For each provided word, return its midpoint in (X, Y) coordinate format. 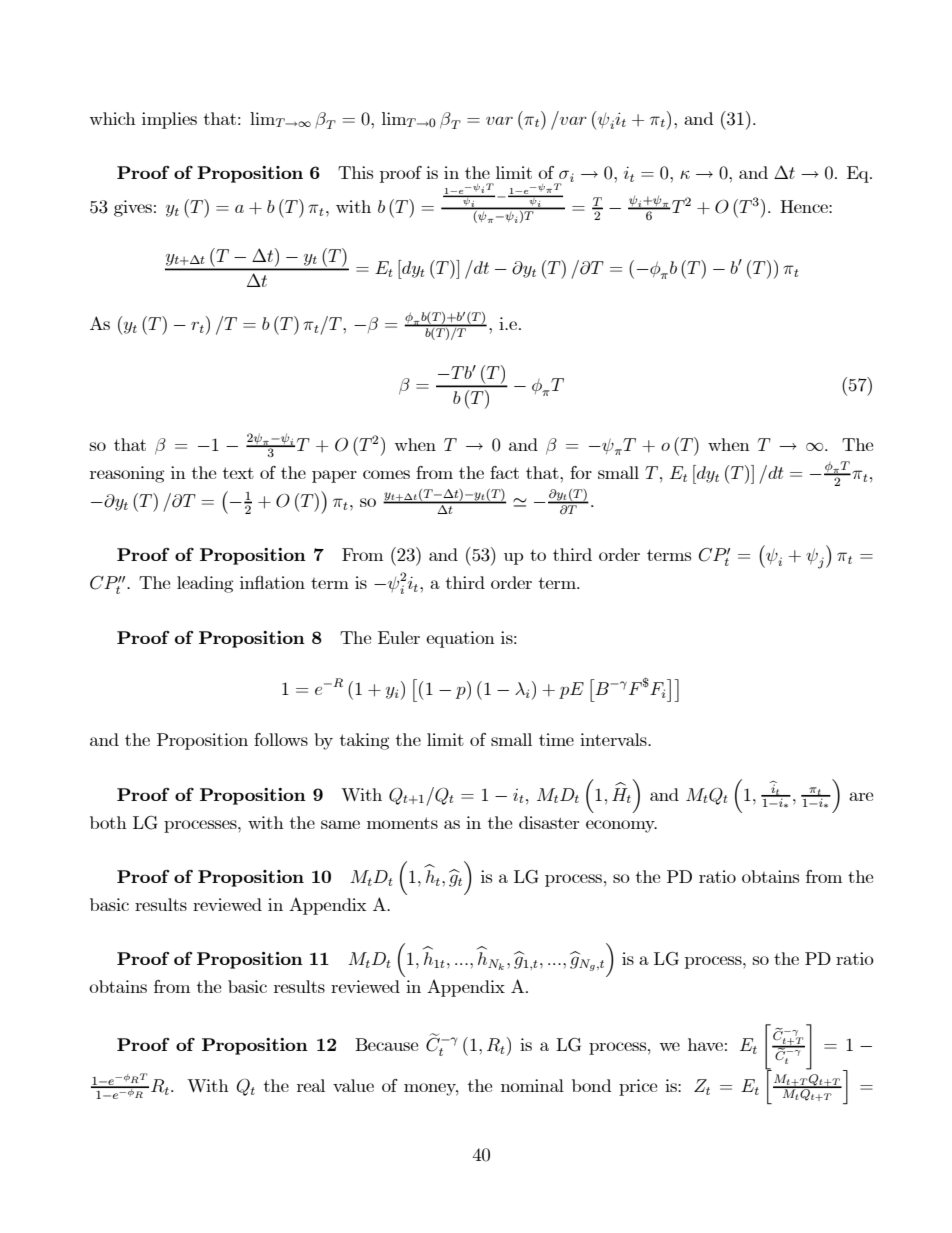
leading (205, 584)
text (238, 473)
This (355, 172)
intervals (614, 739)
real (311, 1085)
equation (460, 639)
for (581, 472)
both (108, 822)
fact (504, 472)
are (861, 796)
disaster (549, 822)
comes (386, 474)
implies (169, 120)
